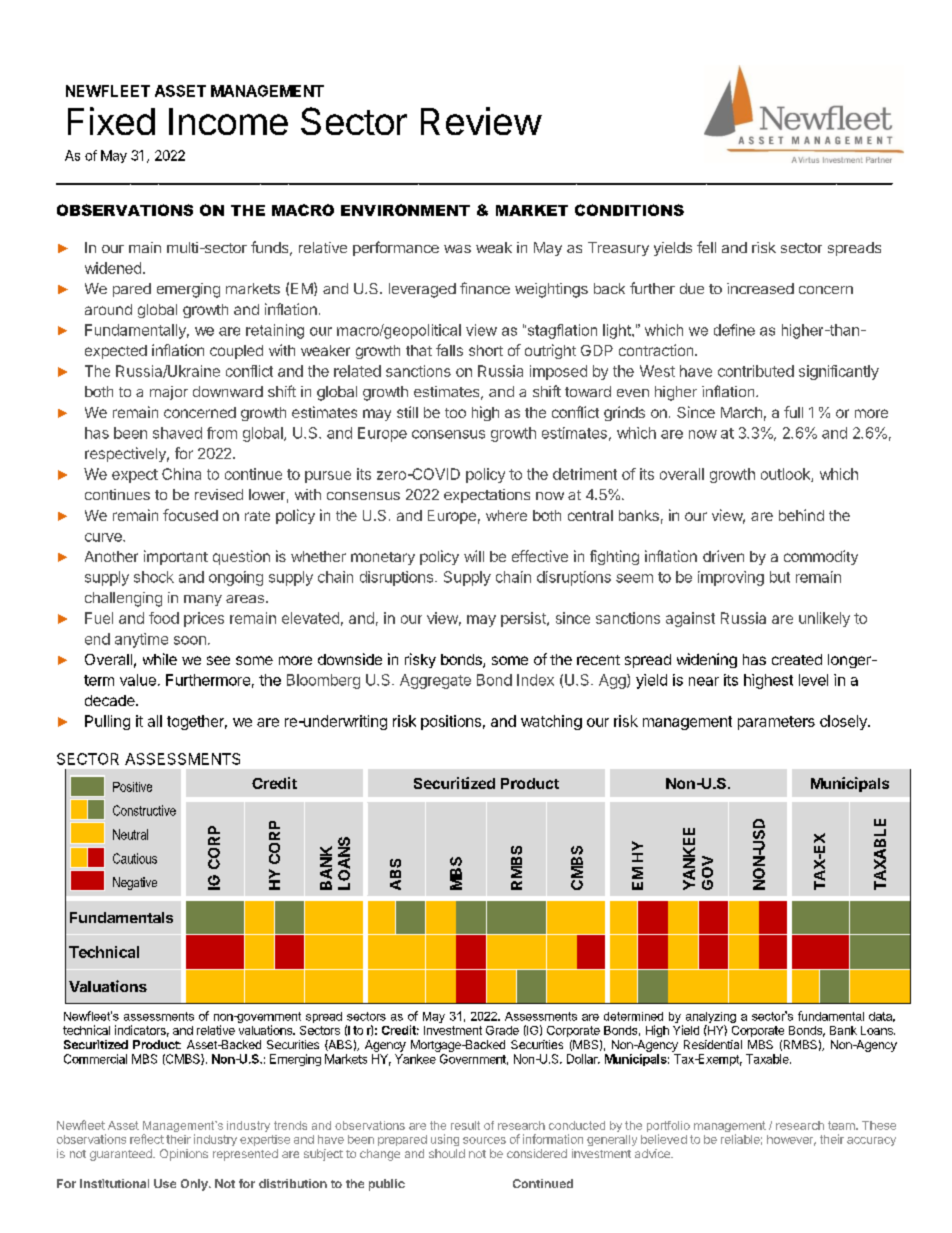  Describe the element at coordinates (484, 1140) in the screenshot. I see `sources` at that location.
